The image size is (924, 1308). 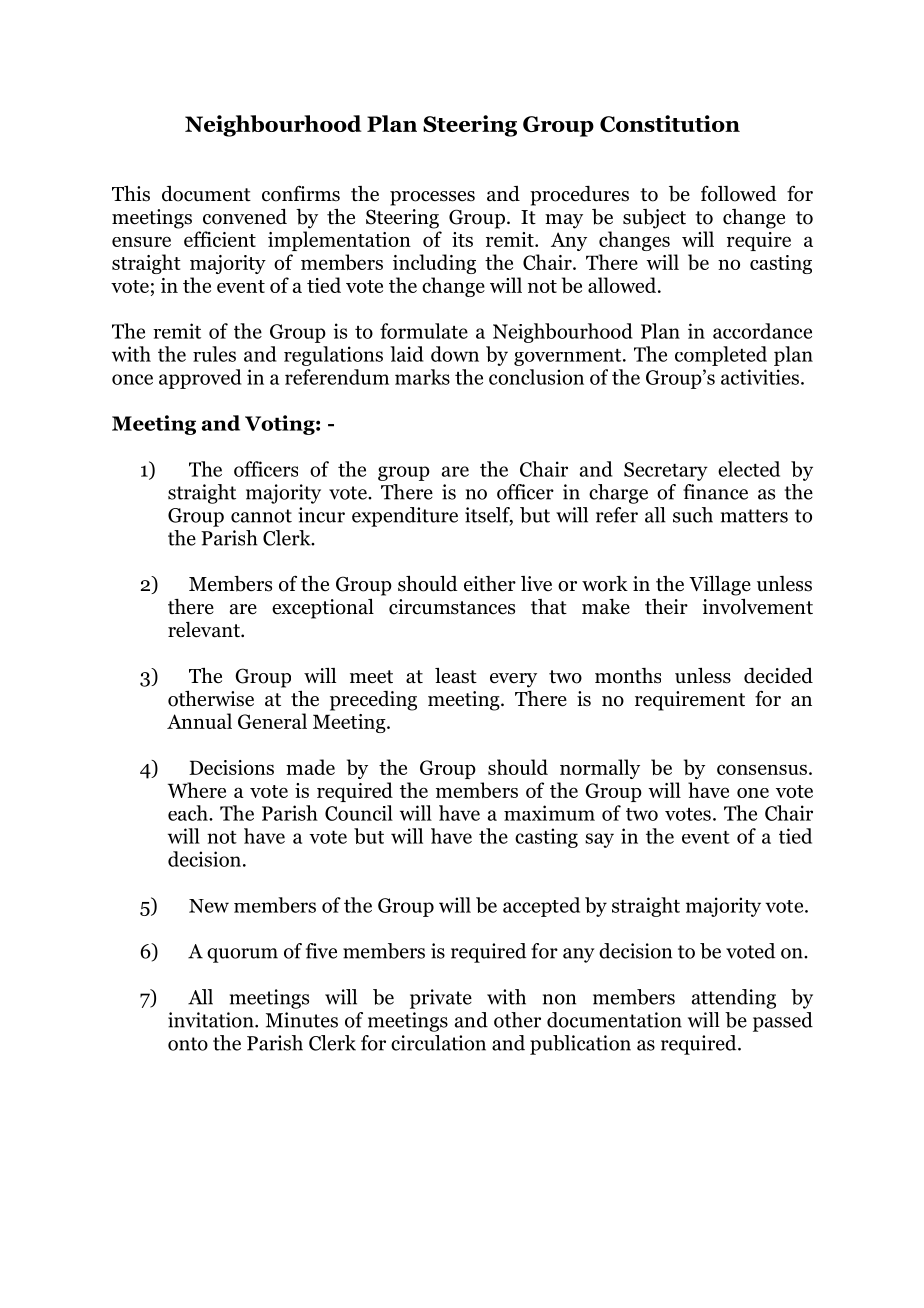 What do you see at coordinates (753, 793) in the image?
I see `one` at bounding box center [753, 793].
